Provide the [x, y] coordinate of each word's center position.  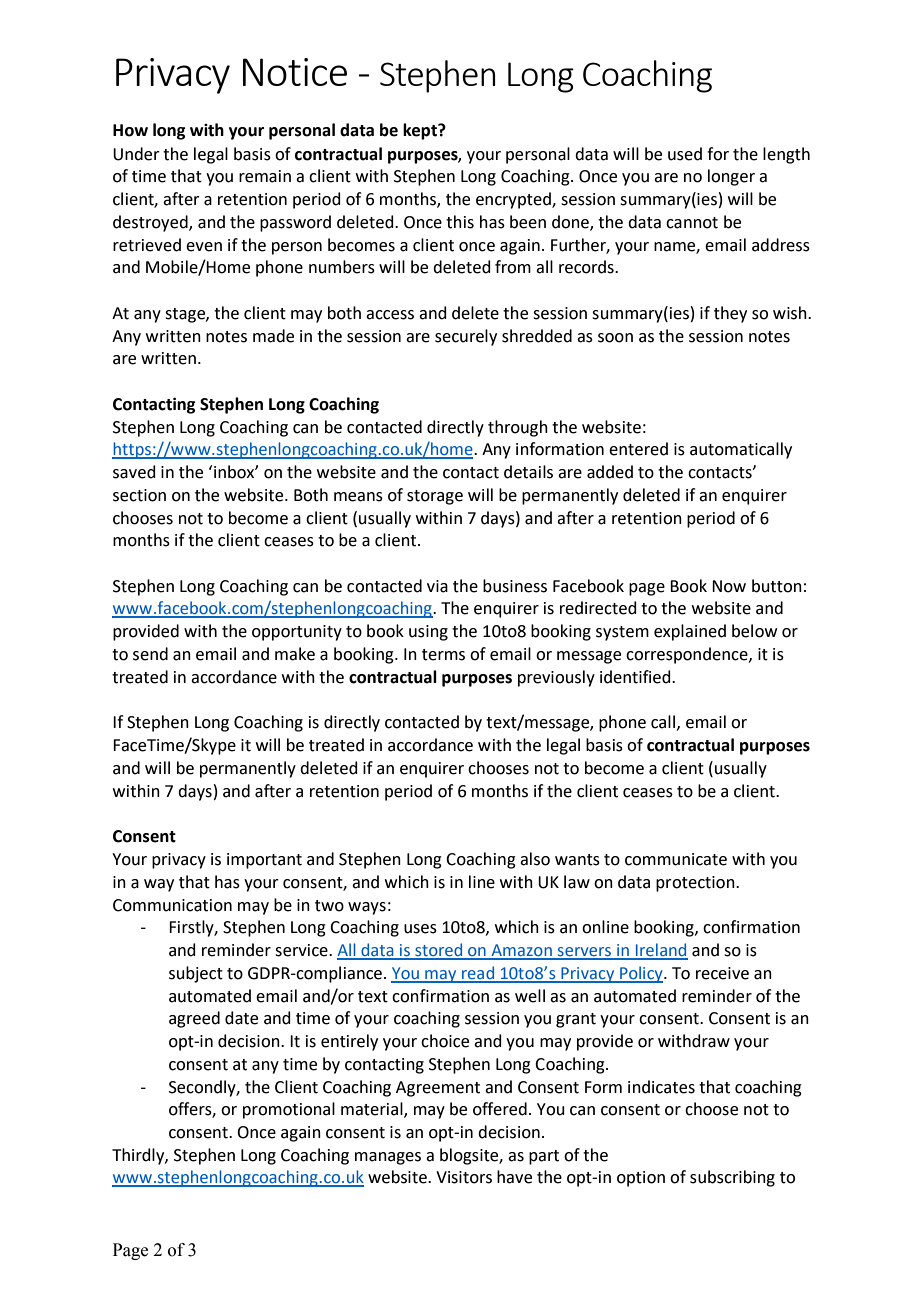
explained [690, 632]
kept [421, 131]
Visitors [464, 1177]
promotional [289, 1110]
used [685, 154]
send [150, 654]
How [130, 130]
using [428, 633]
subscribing [732, 1178]
